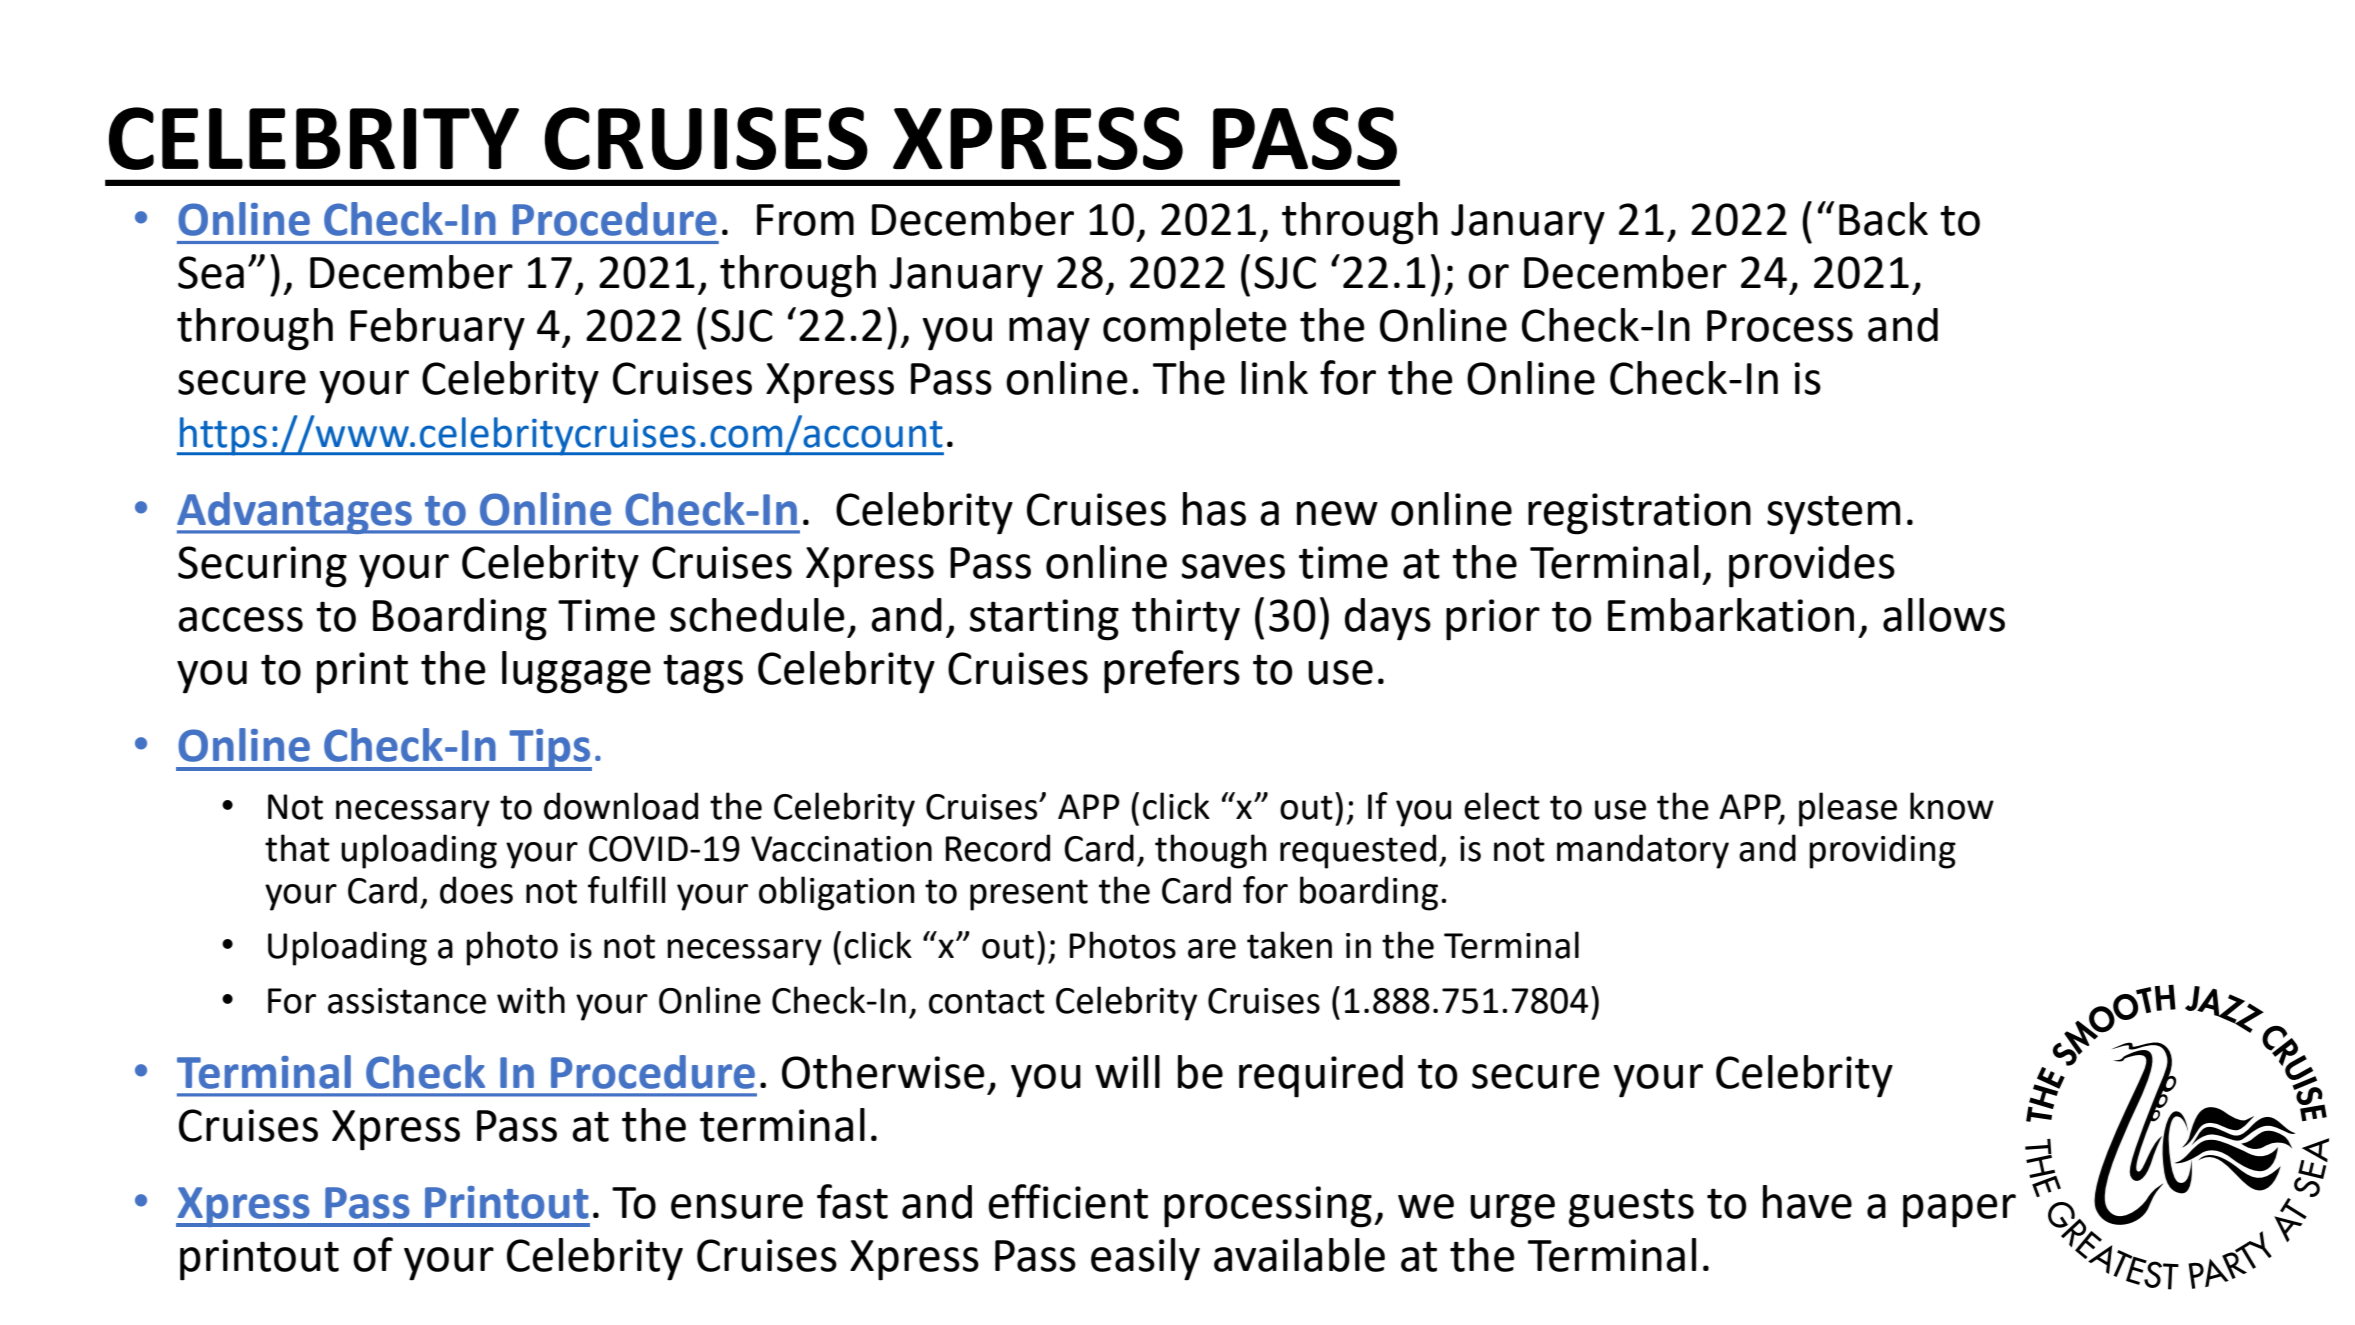 This screenshot has height=1325, width=2355. What do you see at coordinates (1833, 515) in the screenshot?
I see `system` at bounding box center [1833, 515].
